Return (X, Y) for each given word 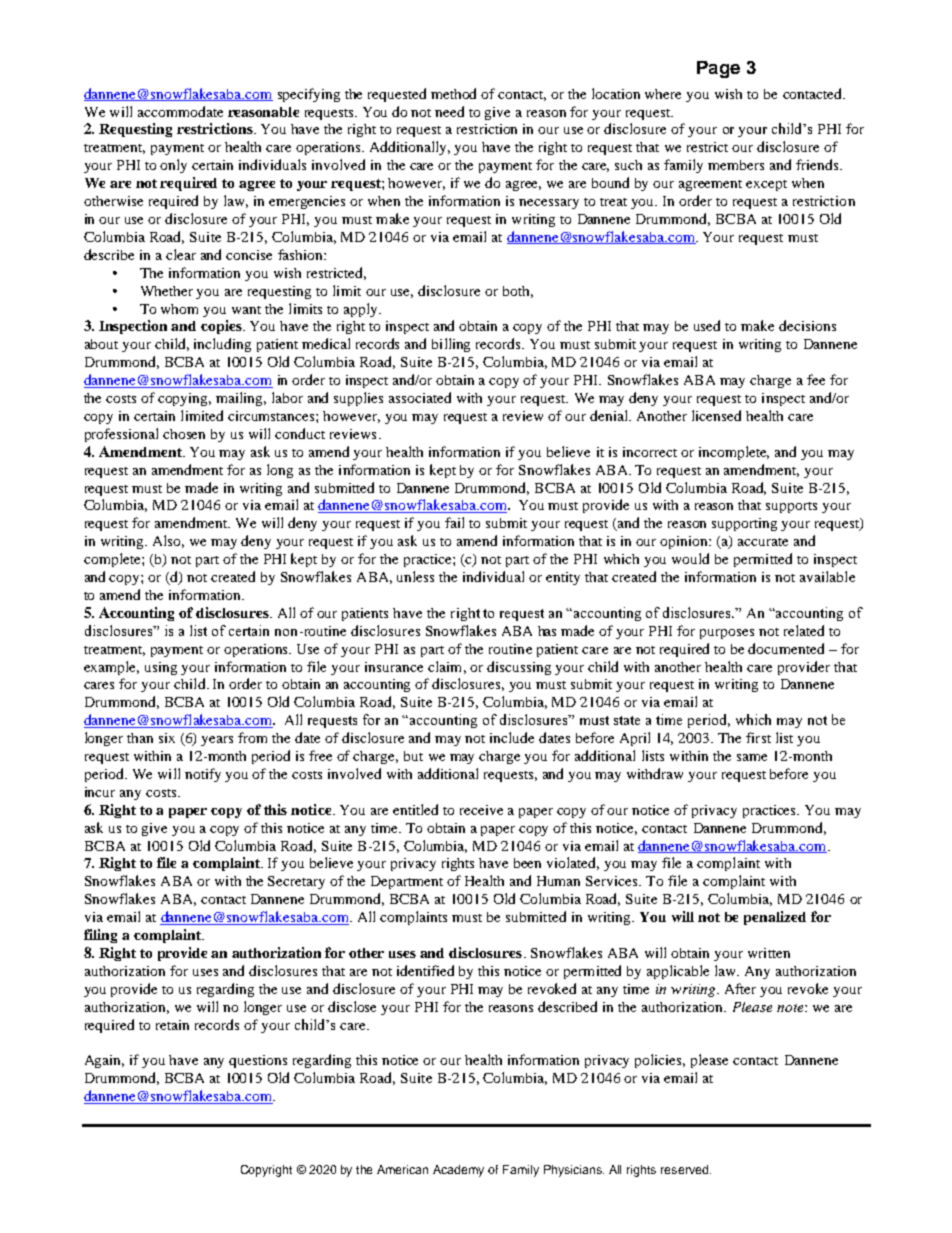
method (453, 93)
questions (258, 1061)
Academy (458, 1171)
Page (718, 69)
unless (415, 576)
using (161, 668)
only (173, 166)
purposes (727, 634)
